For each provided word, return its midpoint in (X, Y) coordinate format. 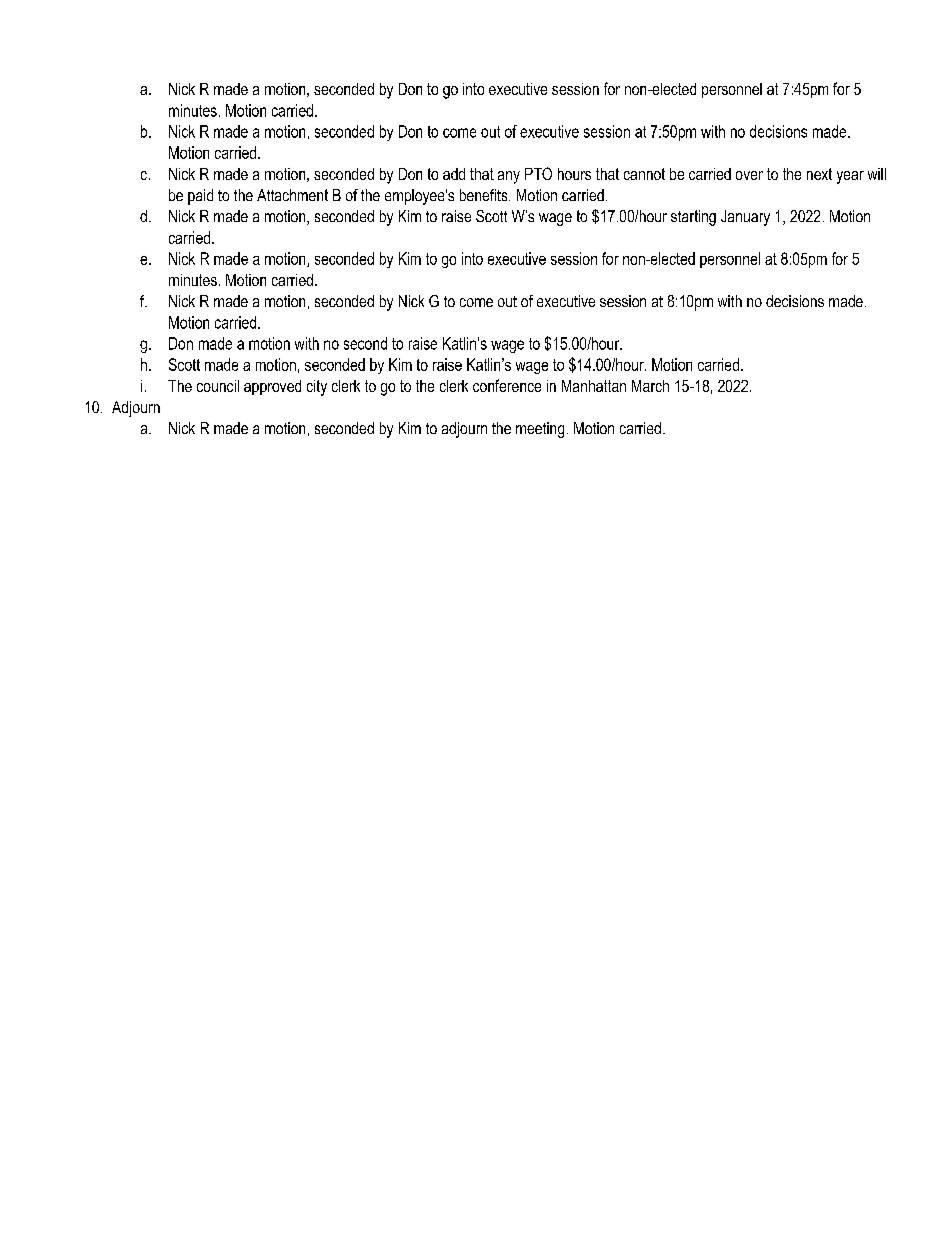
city (317, 388)
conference (507, 385)
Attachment (292, 195)
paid (200, 197)
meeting (540, 430)
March (650, 386)
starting (693, 218)
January (745, 218)
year (850, 177)
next (819, 174)
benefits (485, 195)
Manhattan (594, 386)
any (509, 177)
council (218, 386)
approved (272, 387)
